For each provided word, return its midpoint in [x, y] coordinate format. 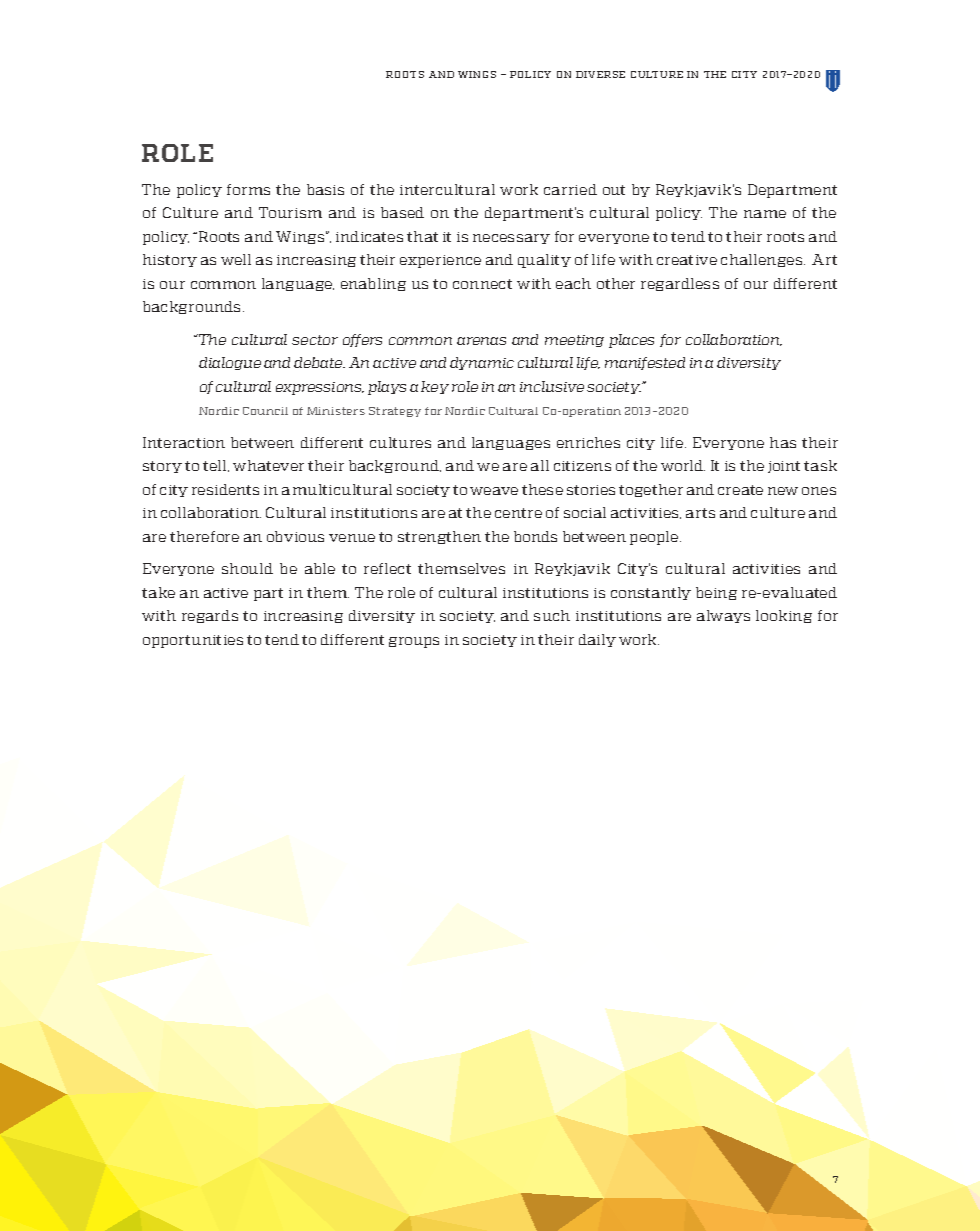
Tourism [290, 212]
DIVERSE [600, 74]
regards [210, 616]
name [765, 214]
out [614, 190]
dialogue [230, 363]
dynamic [482, 363]
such [552, 615]
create [740, 490]
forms [248, 189]
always [723, 616]
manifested [645, 363]
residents [225, 489]
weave [494, 491]
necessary [511, 239]
